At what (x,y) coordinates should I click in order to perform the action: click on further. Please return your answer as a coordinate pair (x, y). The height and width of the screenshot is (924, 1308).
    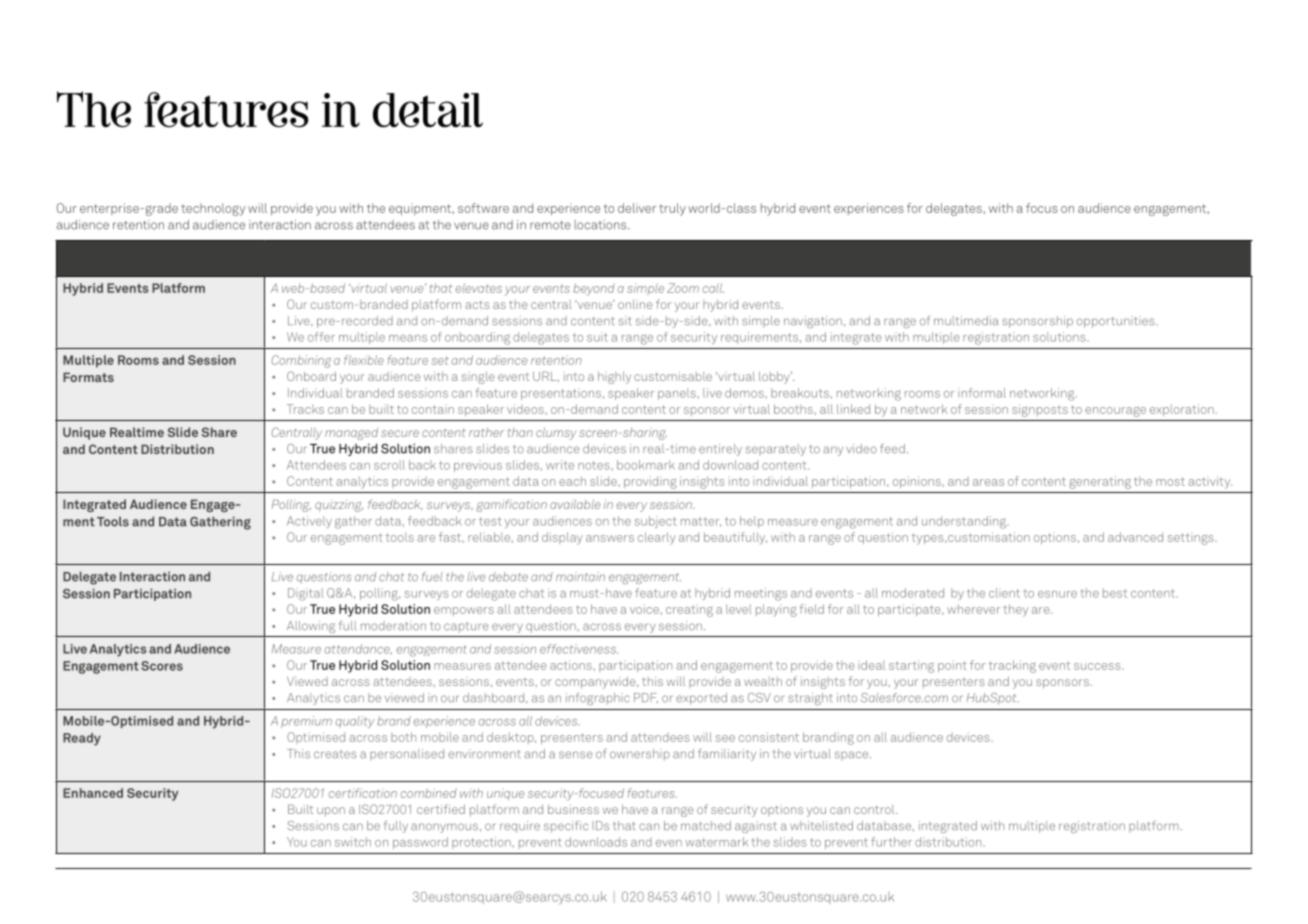
    Looking at the image, I should click on (891, 842).
